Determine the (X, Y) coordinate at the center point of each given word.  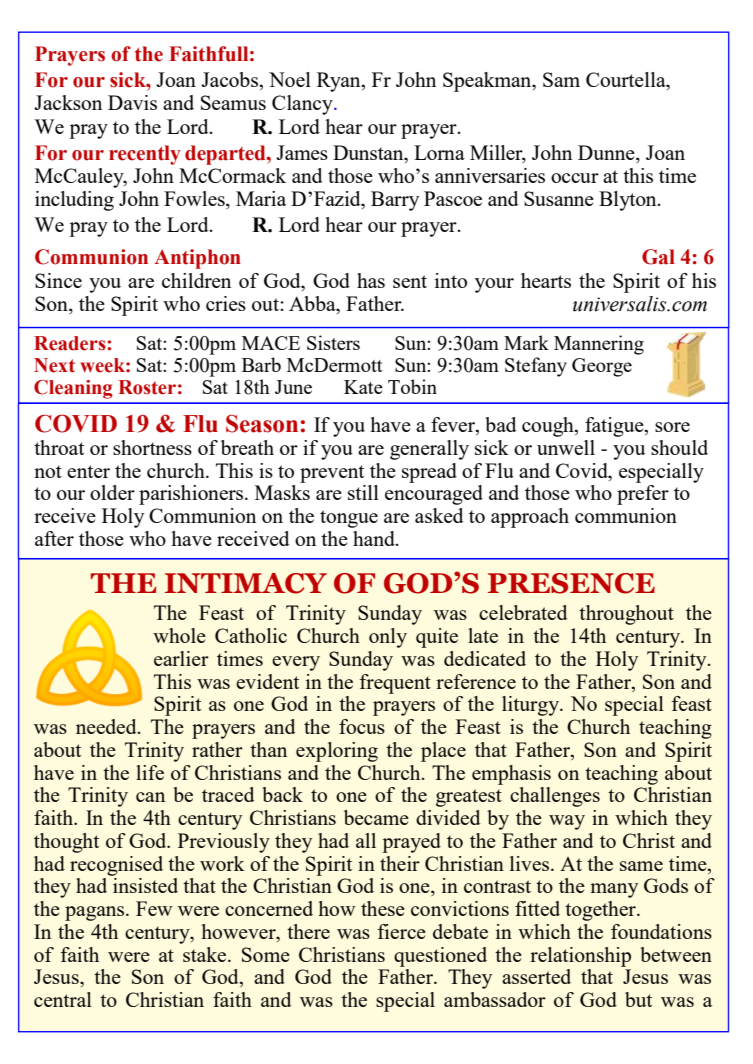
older (112, 492)
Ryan (340, 82)
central (63, 999)
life (150, 772)
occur (575, 178)
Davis (132, 102)
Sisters (333, 342)
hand (375, 538)
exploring (337, 752)
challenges (555, 797)
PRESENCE (571, 583)
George (602, 367)
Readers (71, 343)
